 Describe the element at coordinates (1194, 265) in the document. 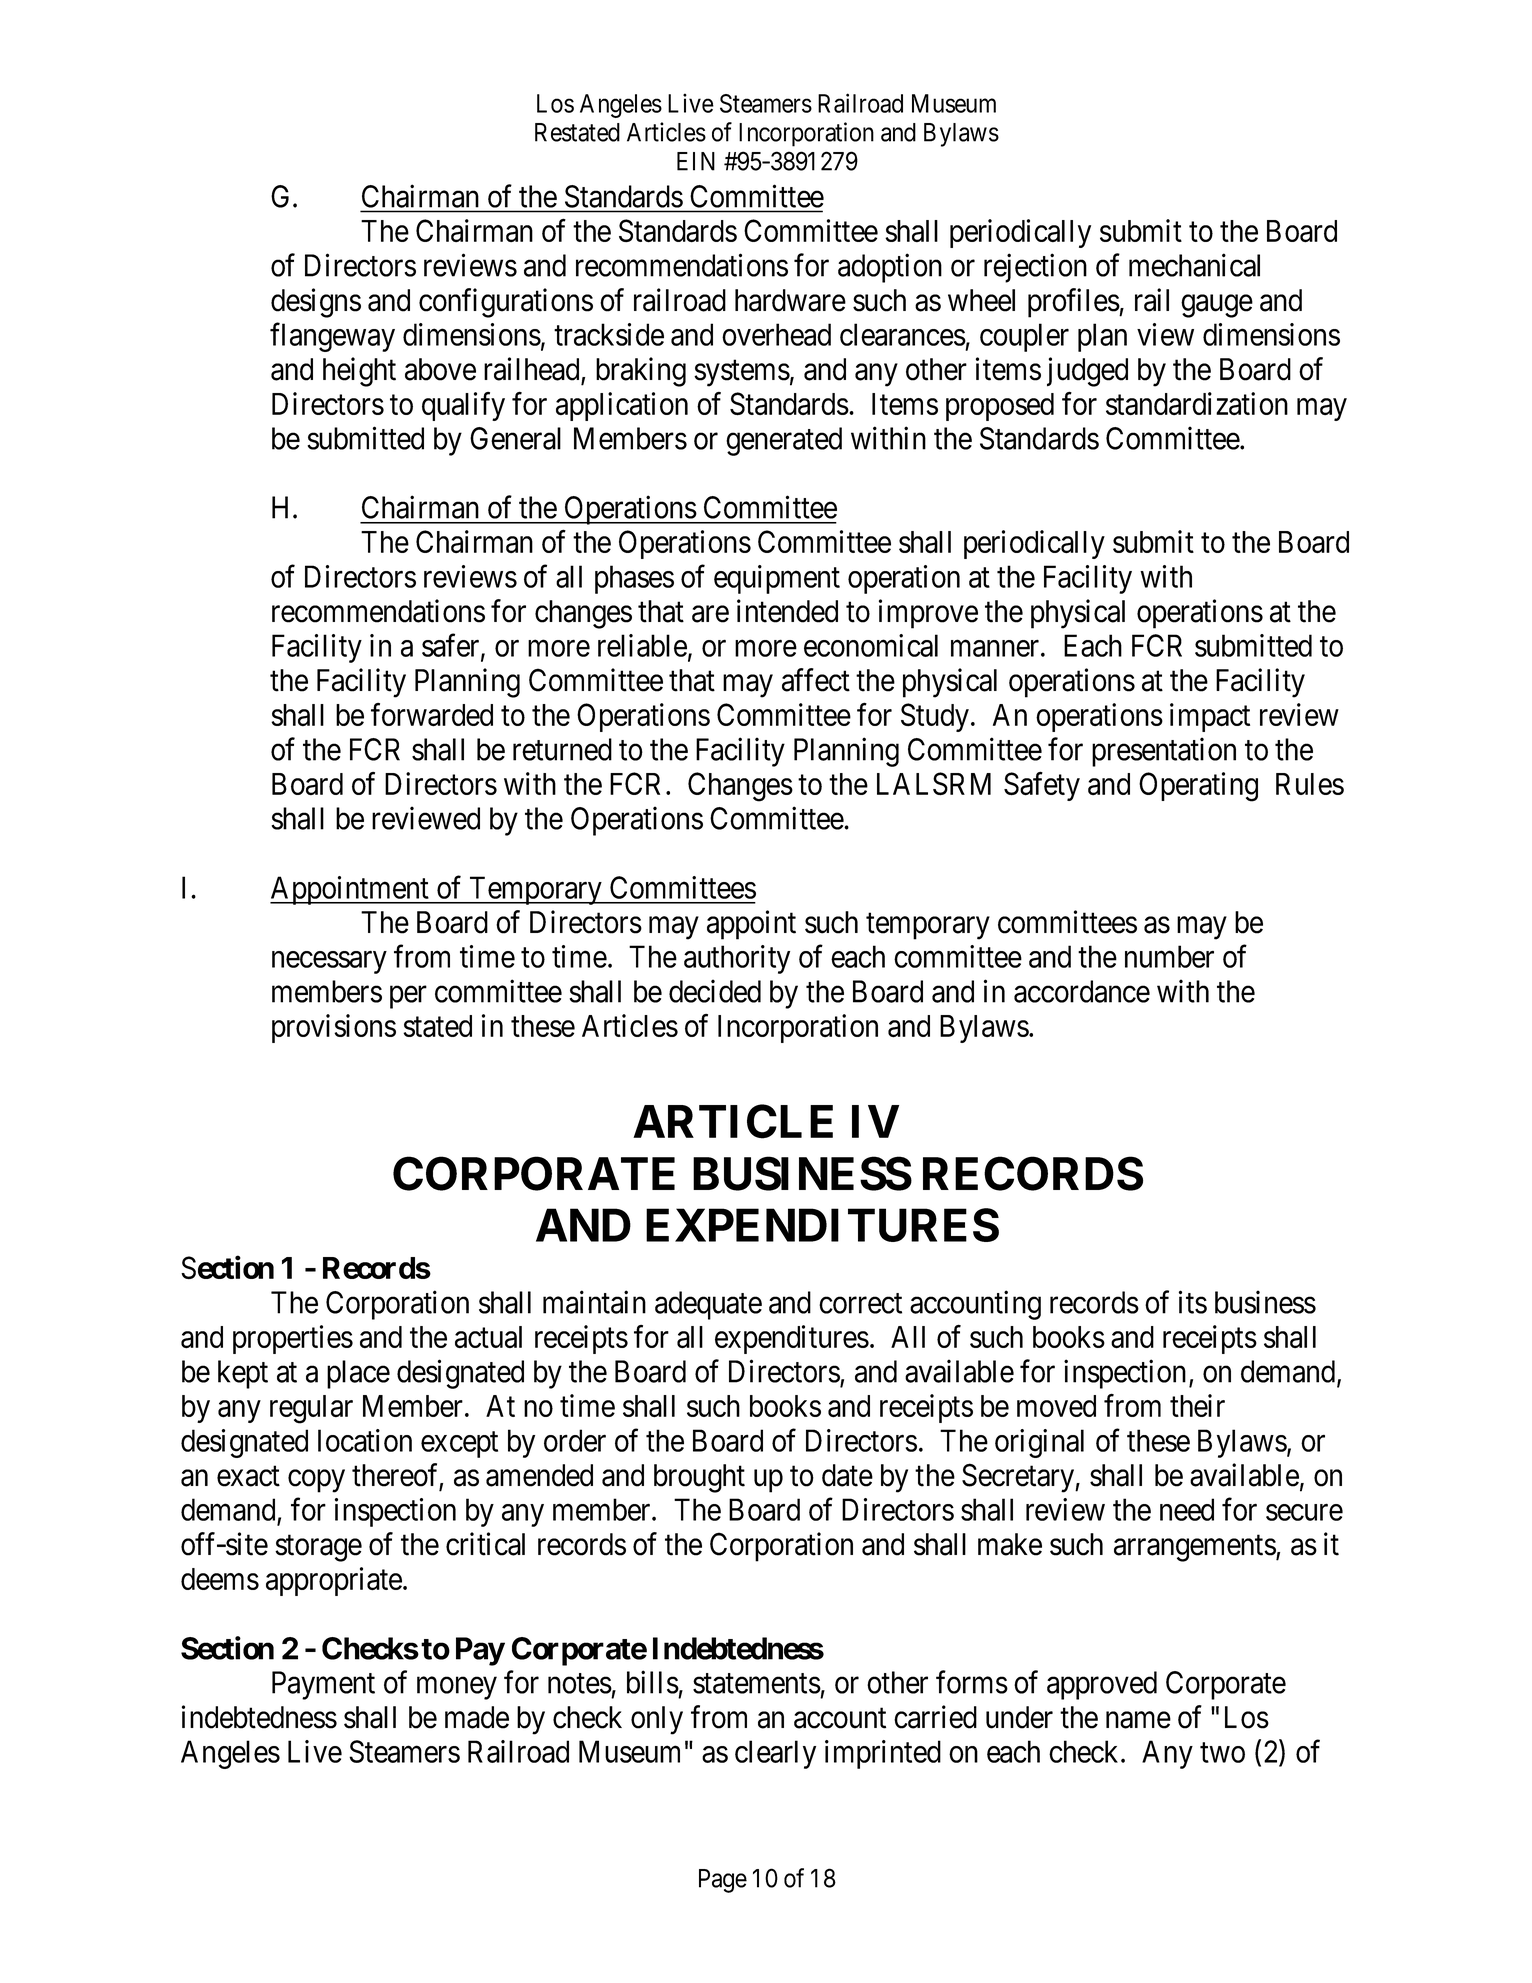

I see `mechanical` at that location.
